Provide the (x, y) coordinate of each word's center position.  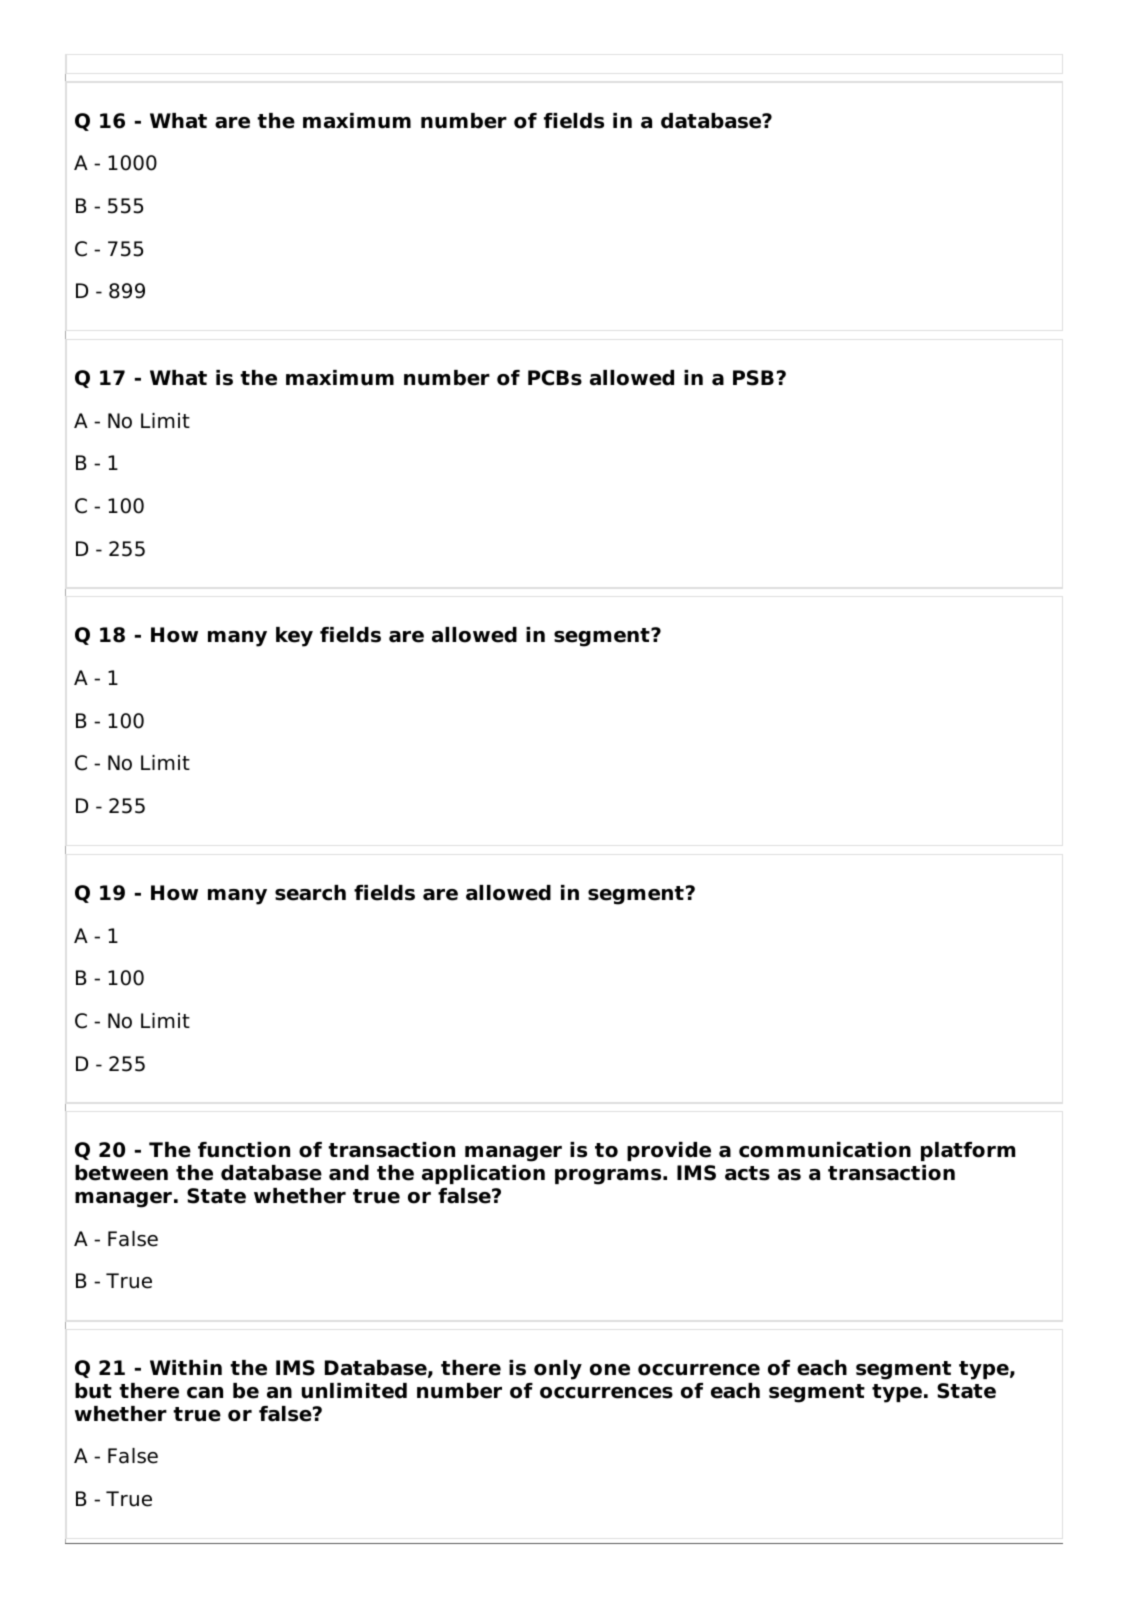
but (93, 1391)
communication (825, 1150)
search (310, 893)
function (244, 1150)
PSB (753, 378)
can (205, 1393)
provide (669, 1151)
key (294, 637)
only (558, 1370)
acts (747, 1173)
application (483, 1174)
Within (186, 1367)
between (121, 1173)
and (349, 1173)
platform (968, 1151)
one (610, 1370)
